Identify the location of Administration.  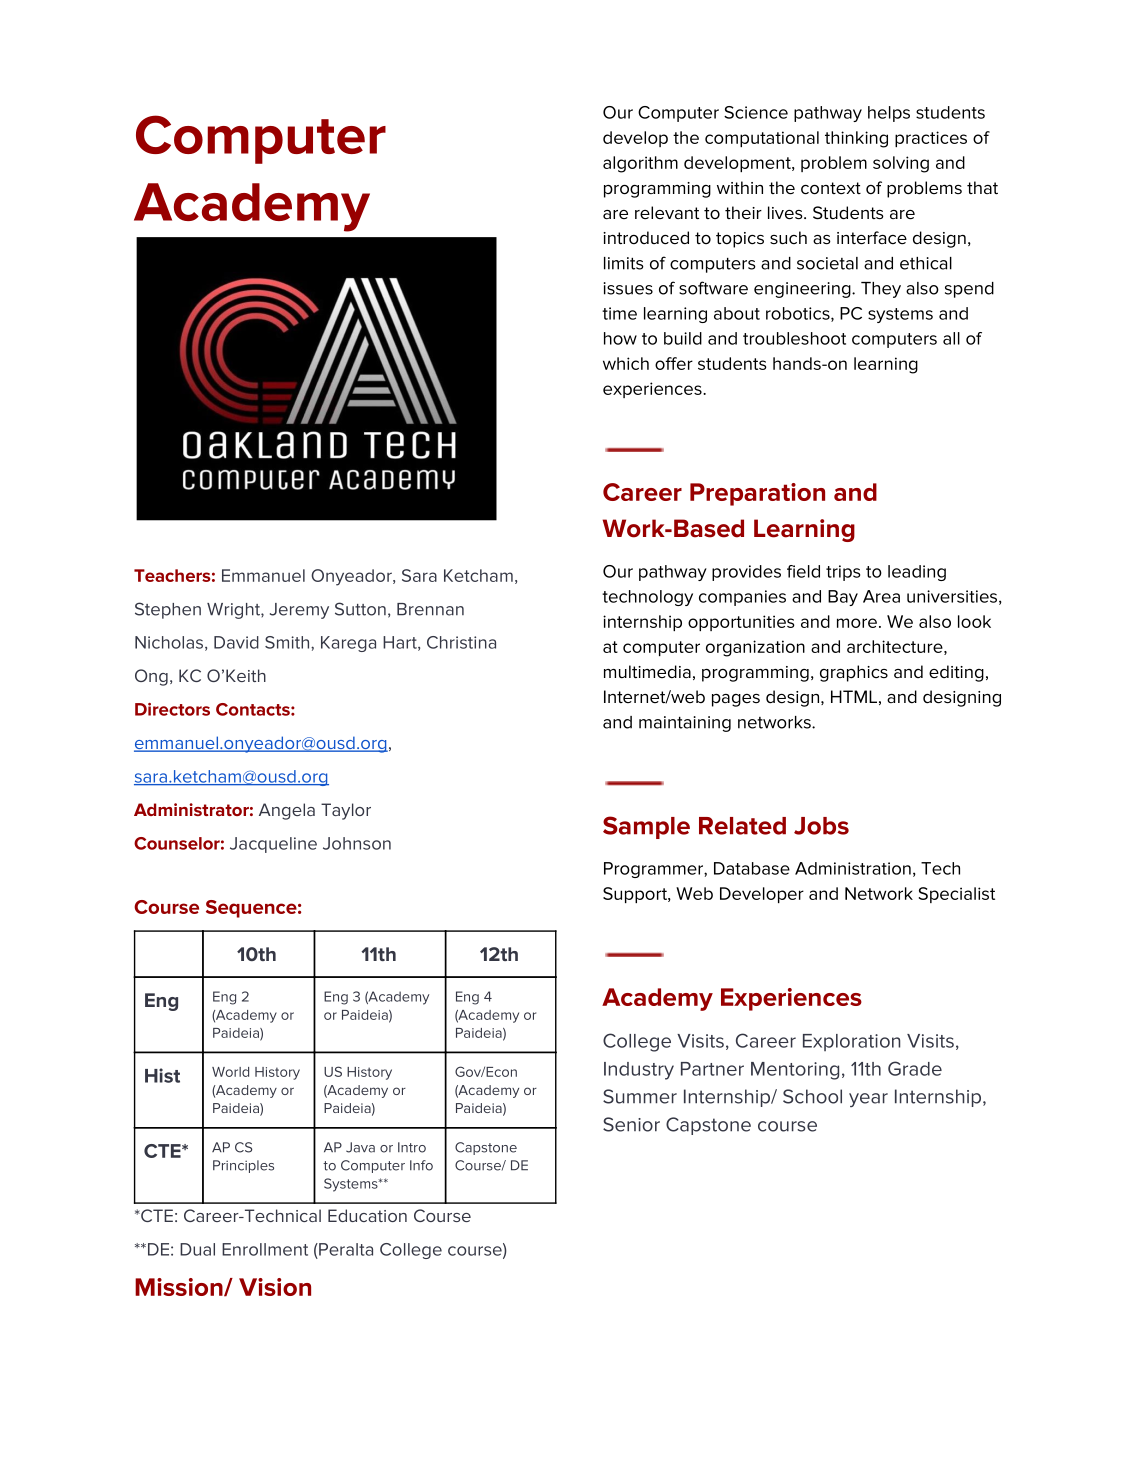
(853, 868).
